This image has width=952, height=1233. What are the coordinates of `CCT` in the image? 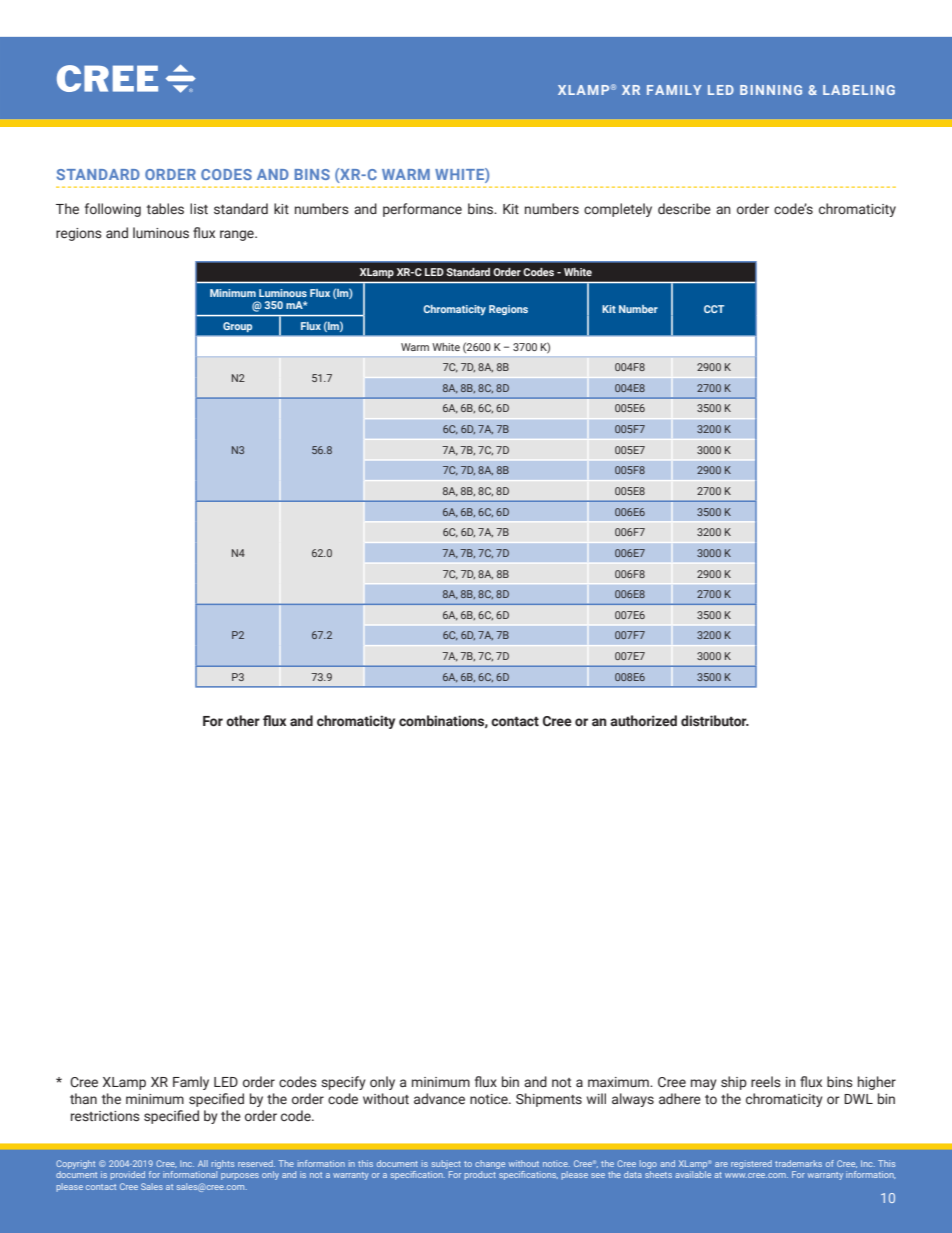 It's located at (714, 309).
